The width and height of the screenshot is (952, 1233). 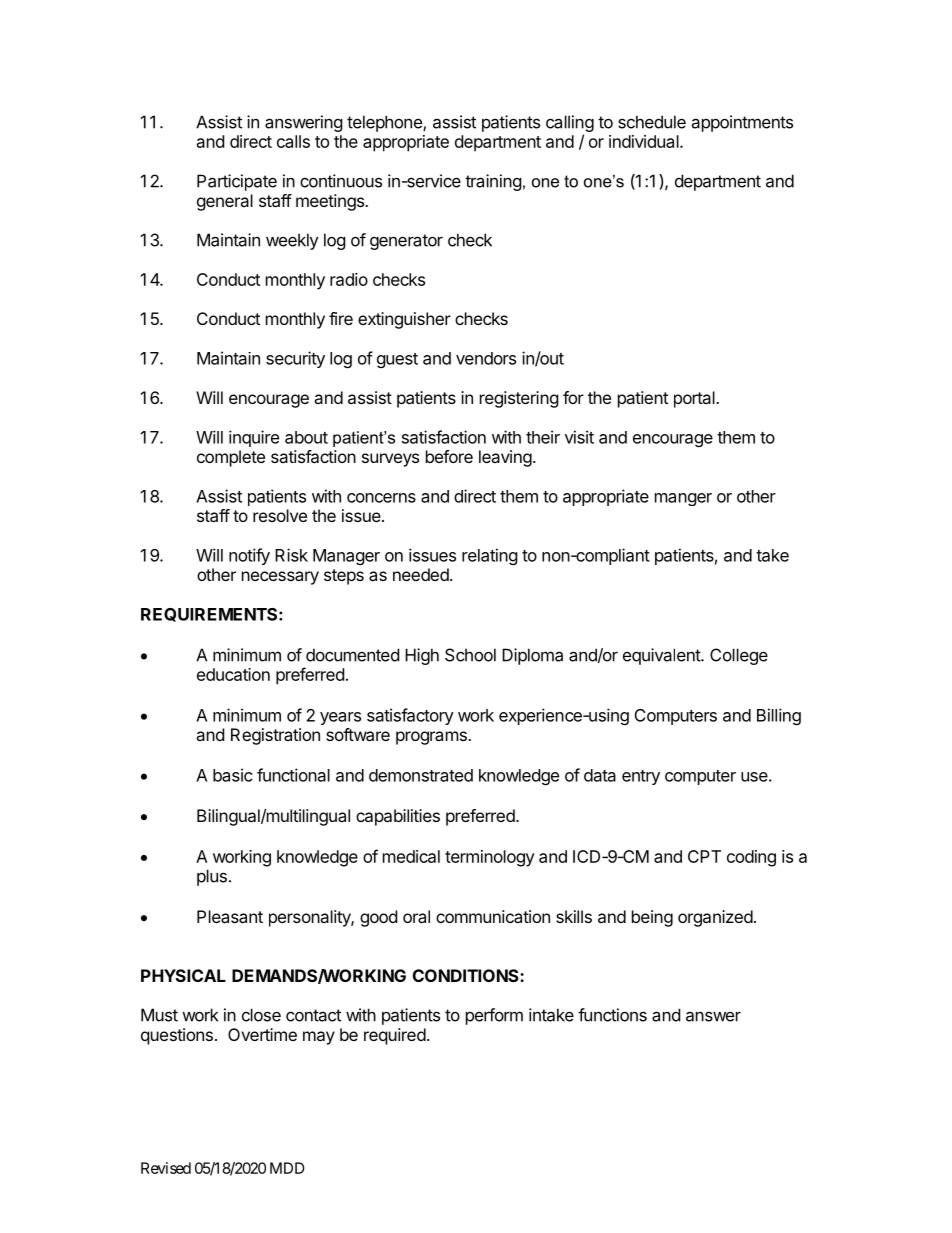 What do you see at coordinates (742, 123) in the screenshot?
I see `appointments` at bounding box center [742, 123].
